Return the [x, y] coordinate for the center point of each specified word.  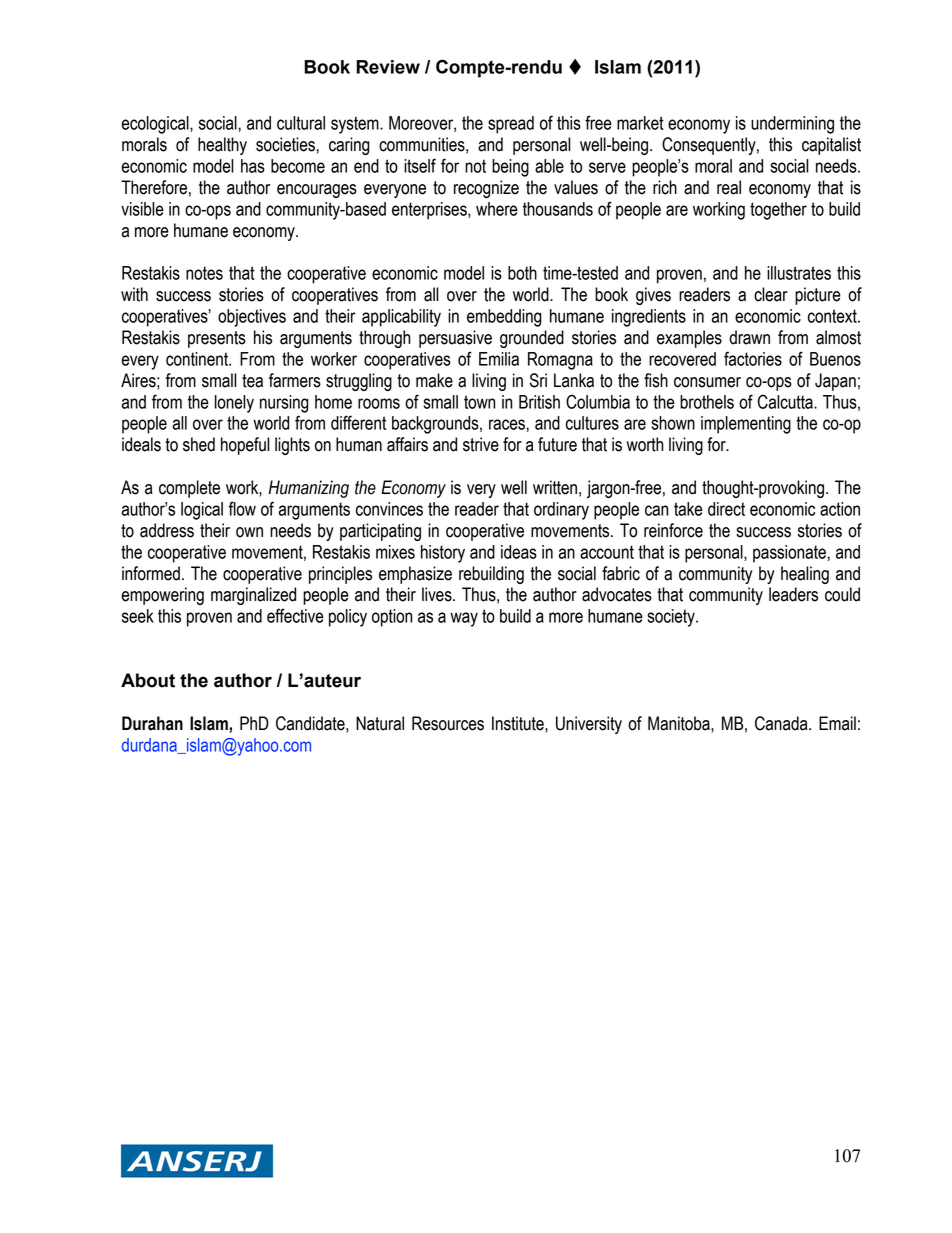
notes [204, 273]
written [555, 487]
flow [242, 508]
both [522, 273]
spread [511, 125]
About [148, 680]
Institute [519, 723]
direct [726, 509]
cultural [301, 123]
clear [771, 294]
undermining [792, 125]
